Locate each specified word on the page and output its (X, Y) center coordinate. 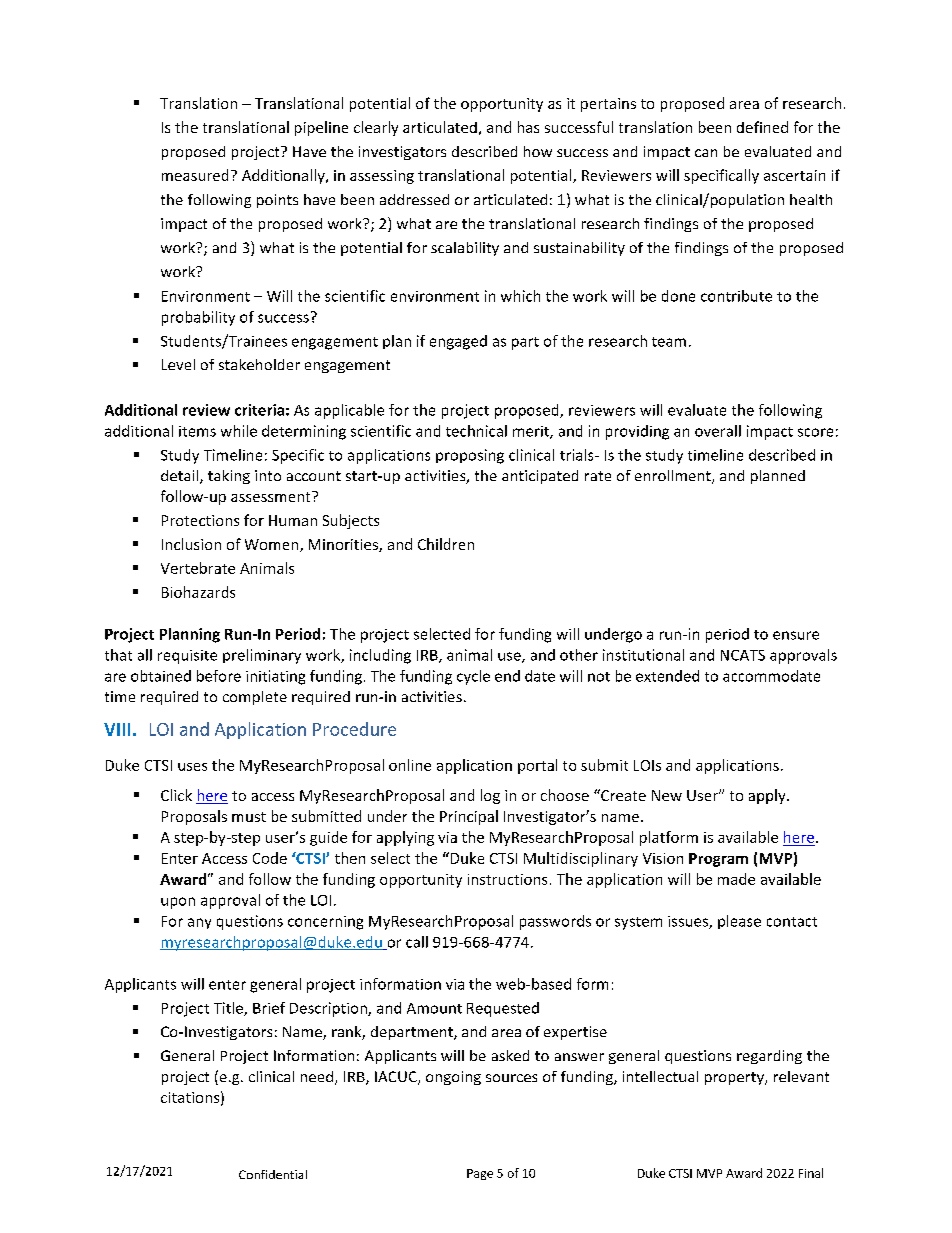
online (410, 765)
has (528, 127)
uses (192, 767)
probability (198, 318)
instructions (507, 879)
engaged (458, 342)
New (667, 795)
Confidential (273, 1174)
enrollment (674, 477)
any (199, 923)
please (739, 922)
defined (762, 127)
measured (195, 175)
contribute (736, 296)
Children (446, 544)
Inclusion (191, 544)
